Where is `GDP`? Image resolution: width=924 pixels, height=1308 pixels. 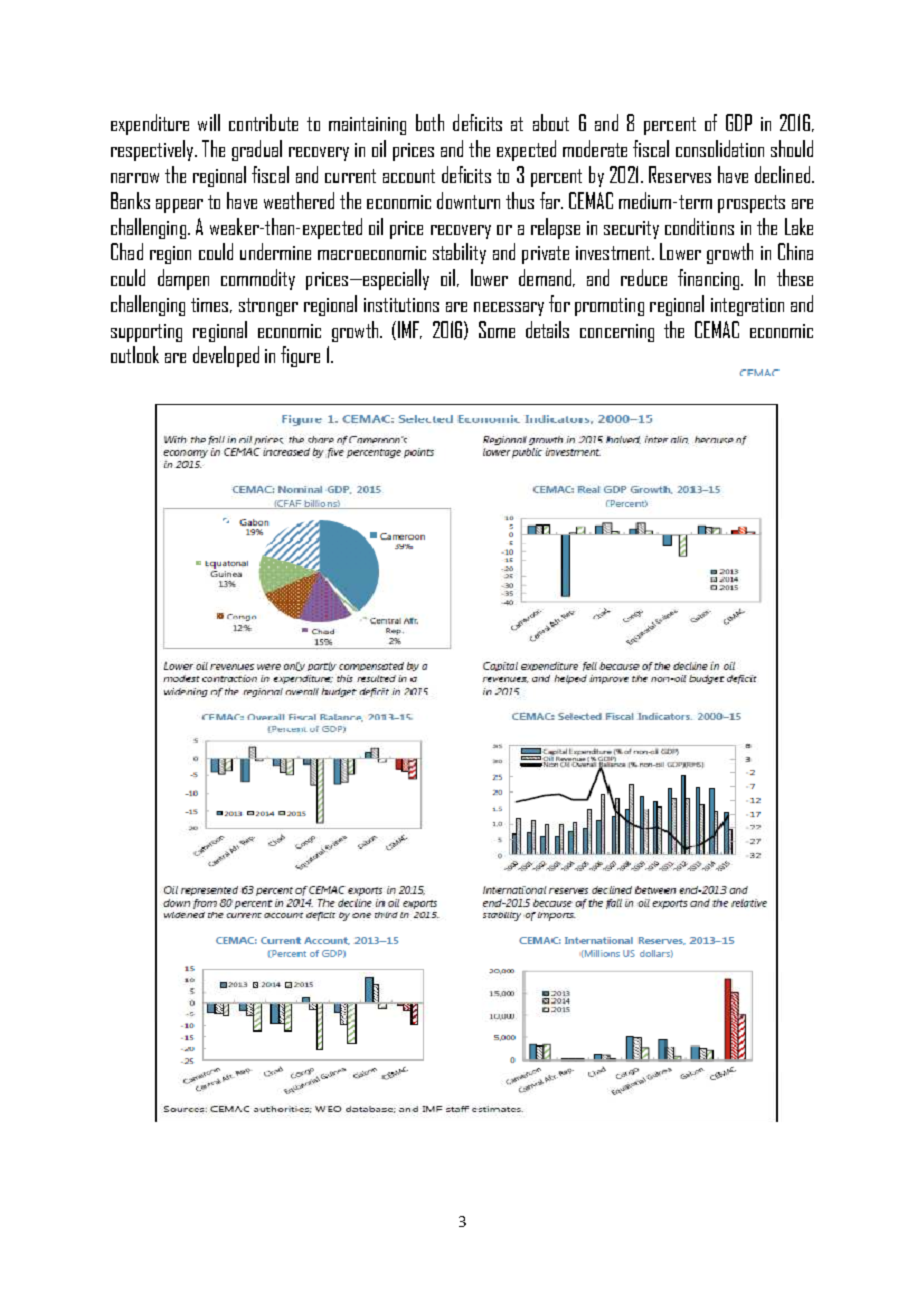 GDP is located at coordinates (739, 122).
